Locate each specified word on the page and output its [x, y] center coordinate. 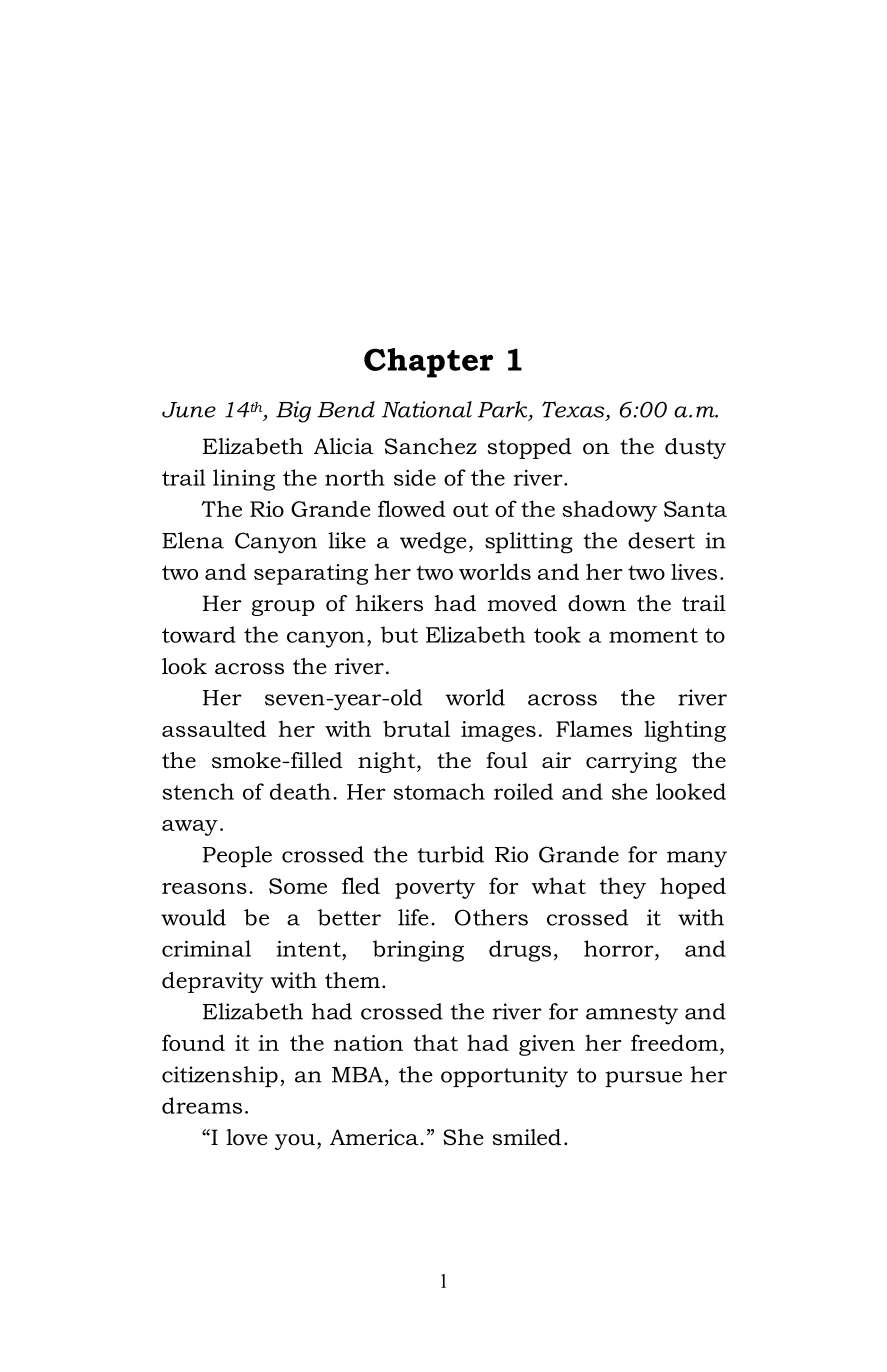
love [247, 1137]
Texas [574, 410]
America [375, 1137]
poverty [435, 889]
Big [293, 412]
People [237, 856]
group [283, 608]
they [622, 888]
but [399, 634]
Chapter [428, 363]
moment [653, 635]
